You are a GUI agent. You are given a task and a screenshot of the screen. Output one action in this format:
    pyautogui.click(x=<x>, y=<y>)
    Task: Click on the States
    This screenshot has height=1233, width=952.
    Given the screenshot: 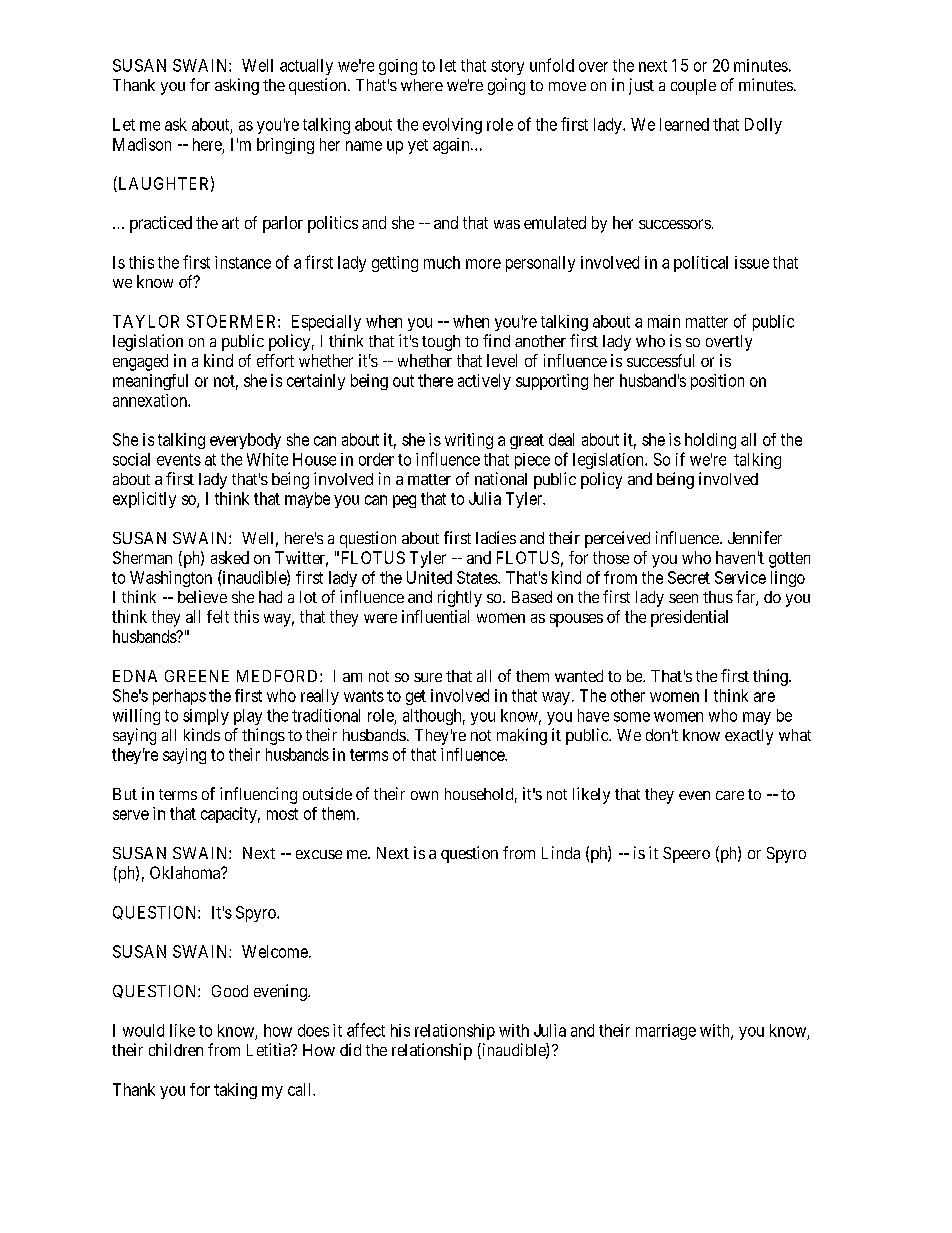 What is the action you would take?
    pyautogui.click(x=478, y=577)
